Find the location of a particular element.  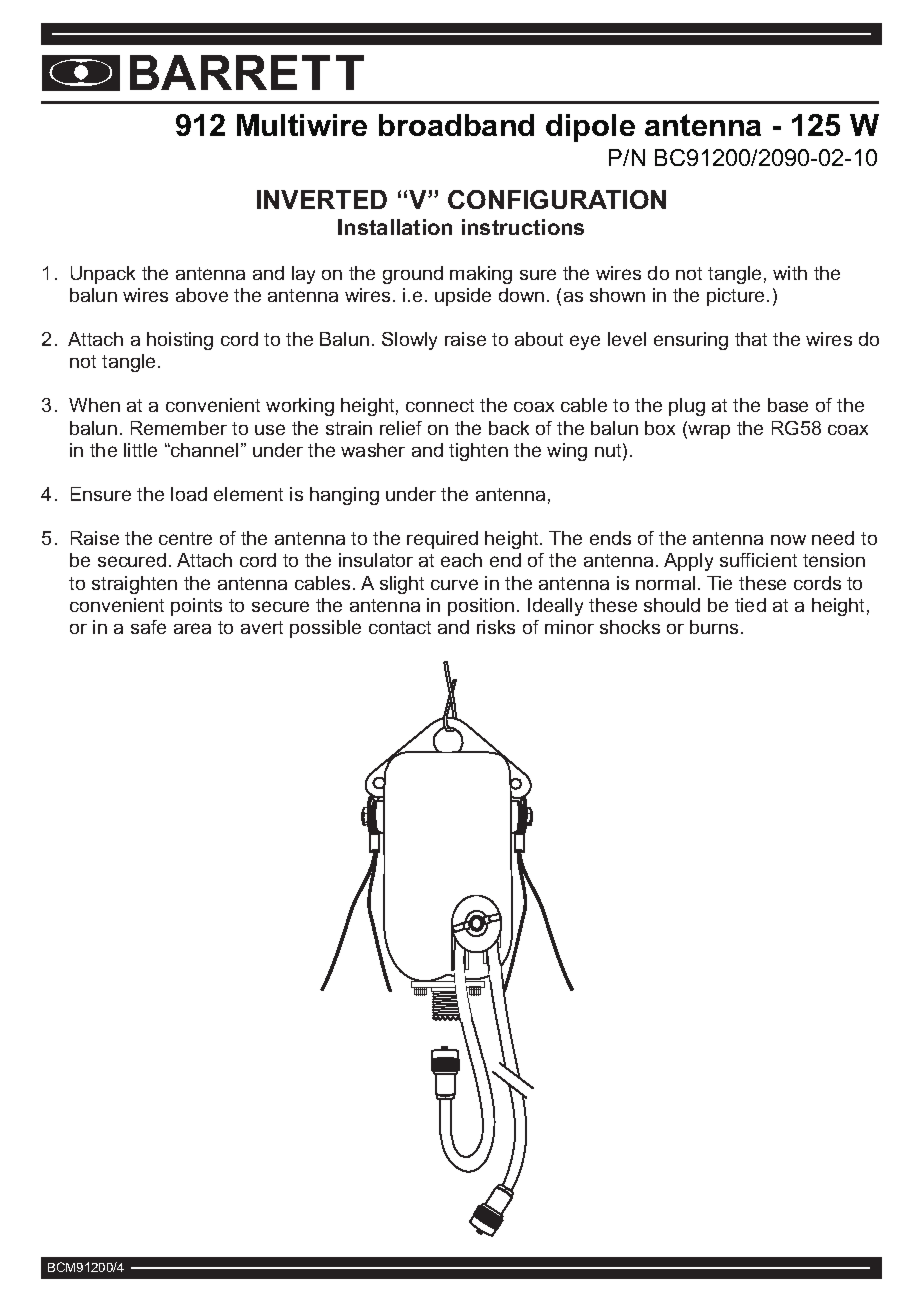

broadband is located at coordinates (456, 125).
